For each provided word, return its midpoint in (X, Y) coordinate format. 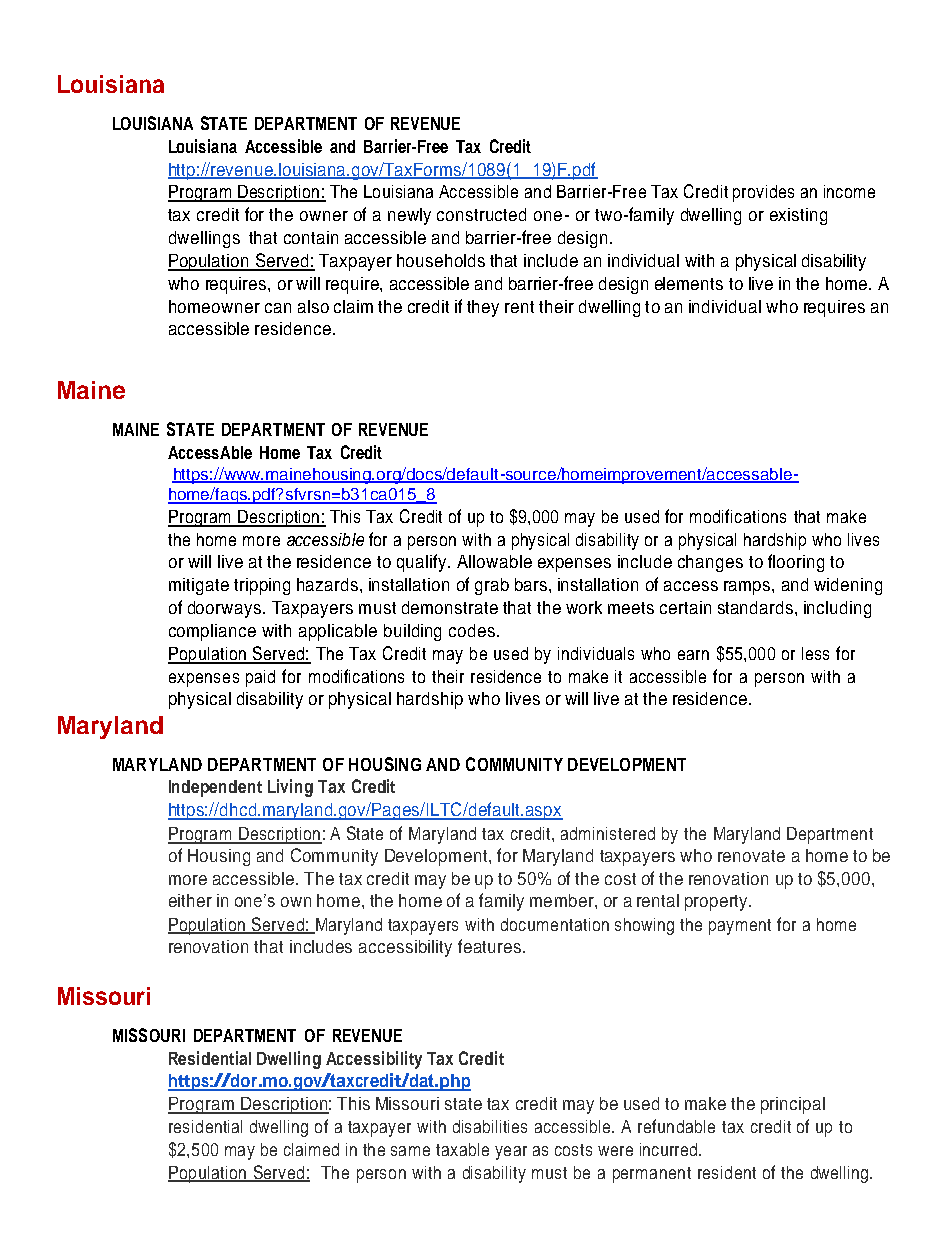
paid (260, 678)
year (511, 1153)
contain (311, 237)
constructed (481, 214)
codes (472, 630)
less (815, 653)
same (410, 1151)
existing (798, 216)
